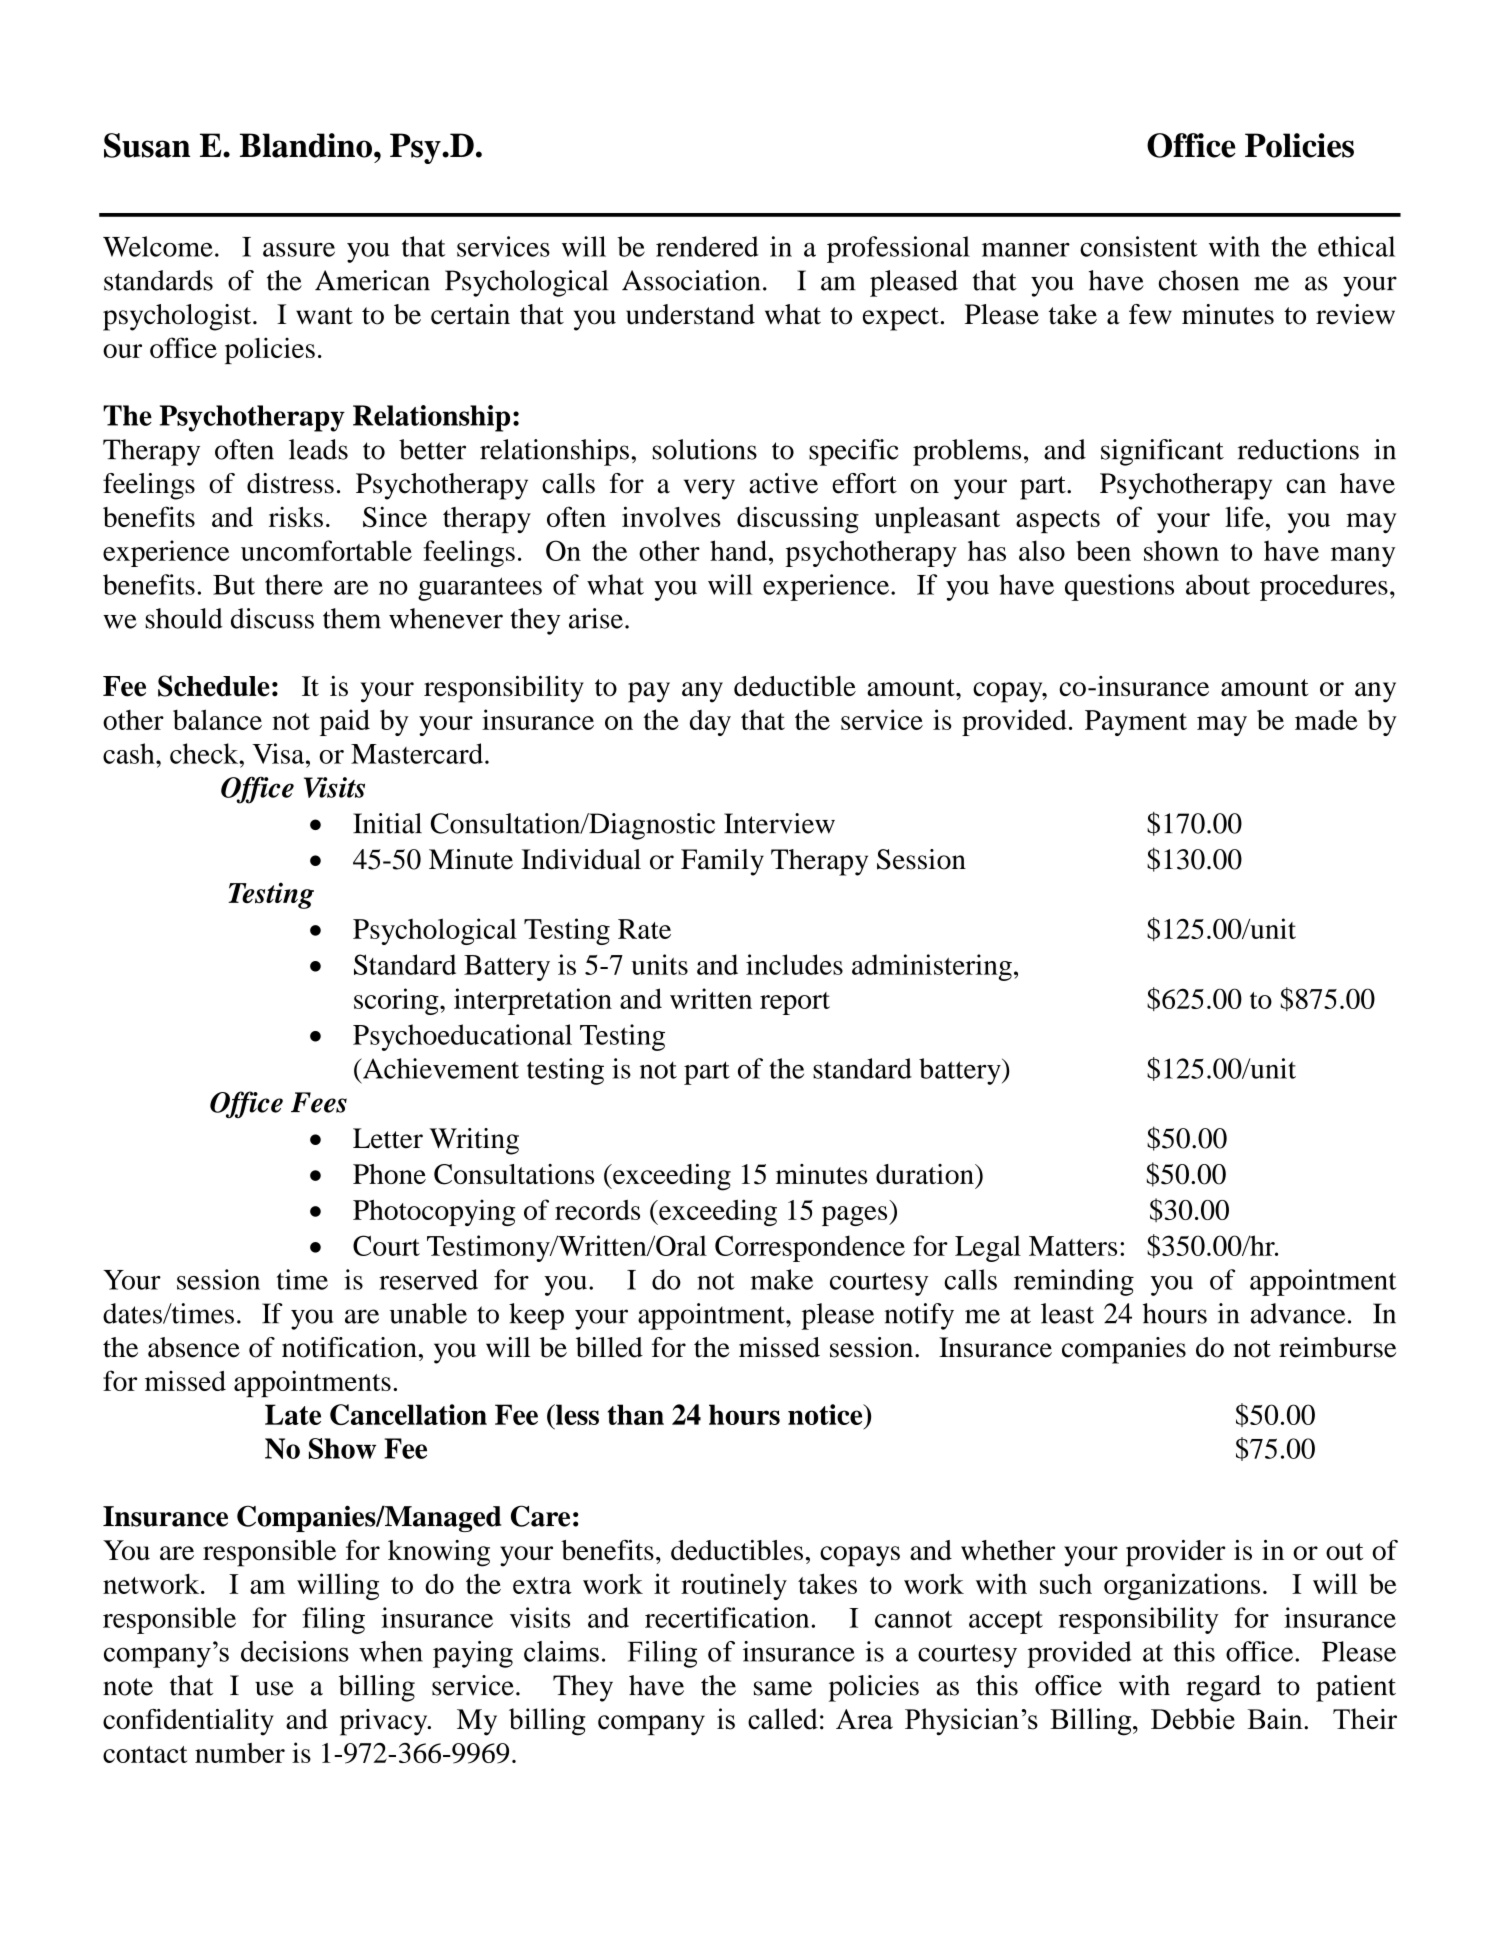 Image resolution: width=1499 pixels, height=1940 pixels. Describe the element at coordinates (810, 1248) in the document. I see `Correspondence` at that location.
